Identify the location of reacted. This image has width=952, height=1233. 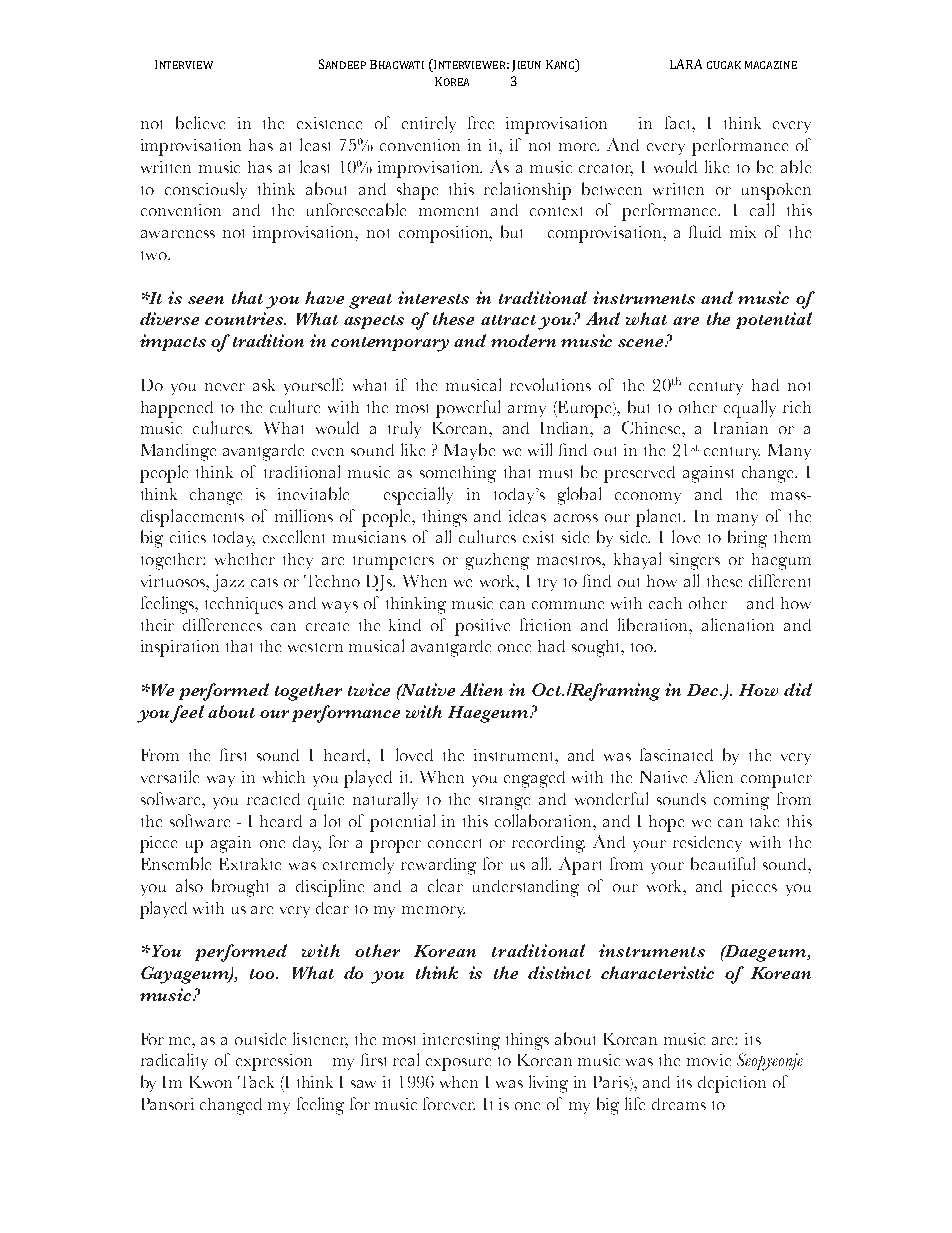
(273, 799).
